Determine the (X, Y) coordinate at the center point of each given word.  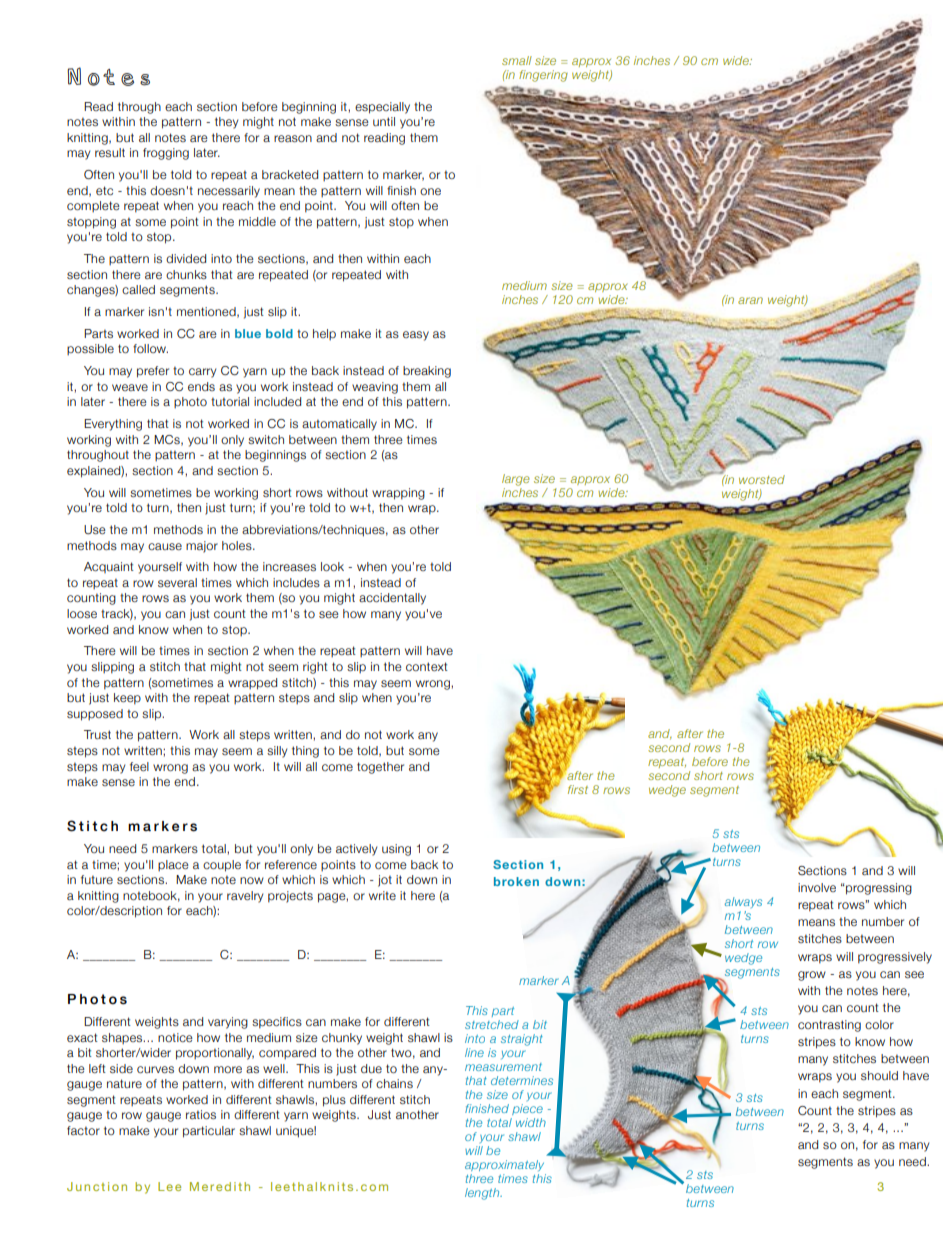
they (226, 123)
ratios (201, 1114)
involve (817, 887)
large (516, 480)
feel (139, 766)
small (517, 60)
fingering (543, 76)
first (578, 789)
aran (750, 300)
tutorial (230, 401)
